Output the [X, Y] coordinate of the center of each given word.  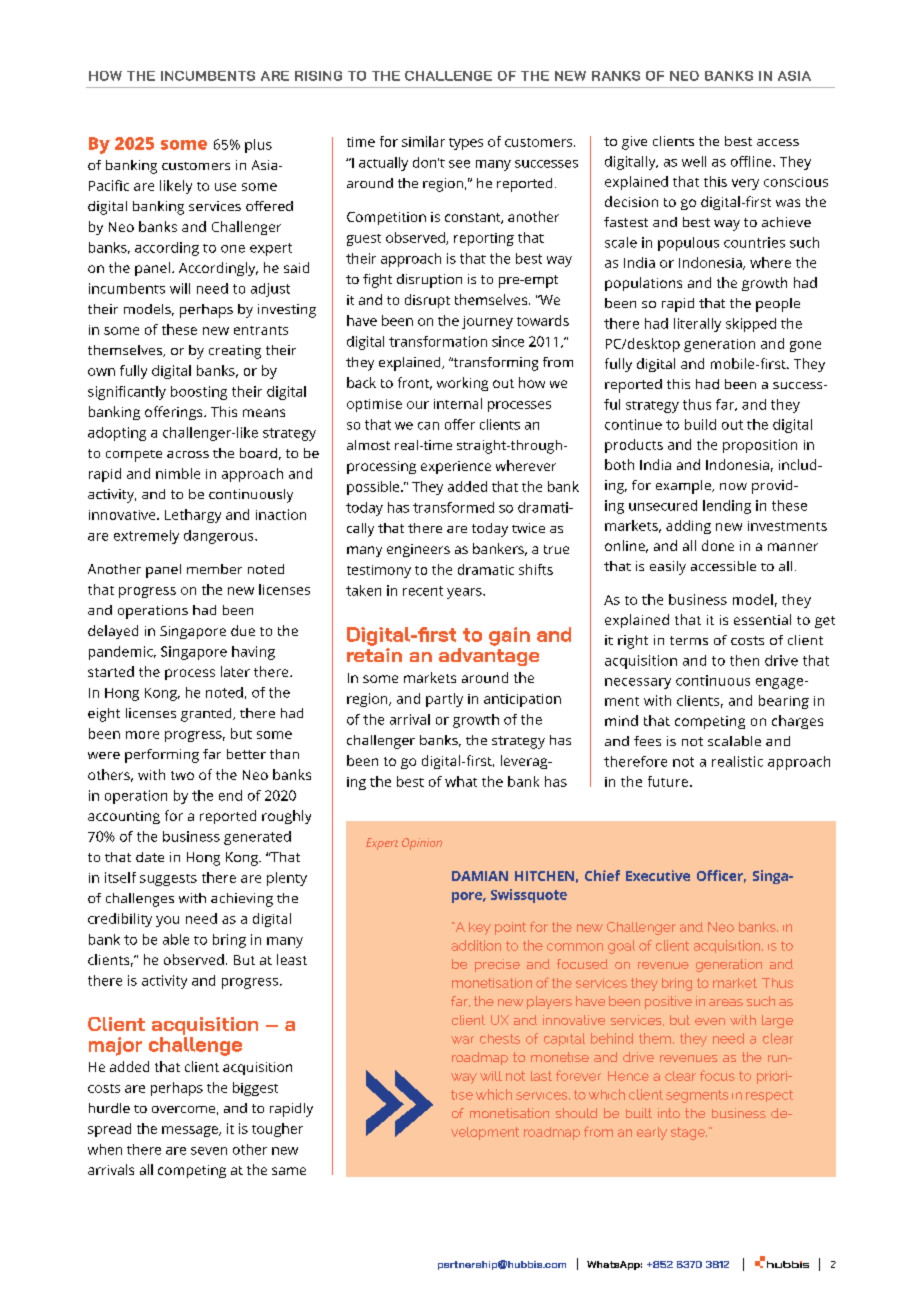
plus [258, 146]
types [466, 144]
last [541, 1076]
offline [752, 161]
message [191, 1131]
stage [689, 1133]
